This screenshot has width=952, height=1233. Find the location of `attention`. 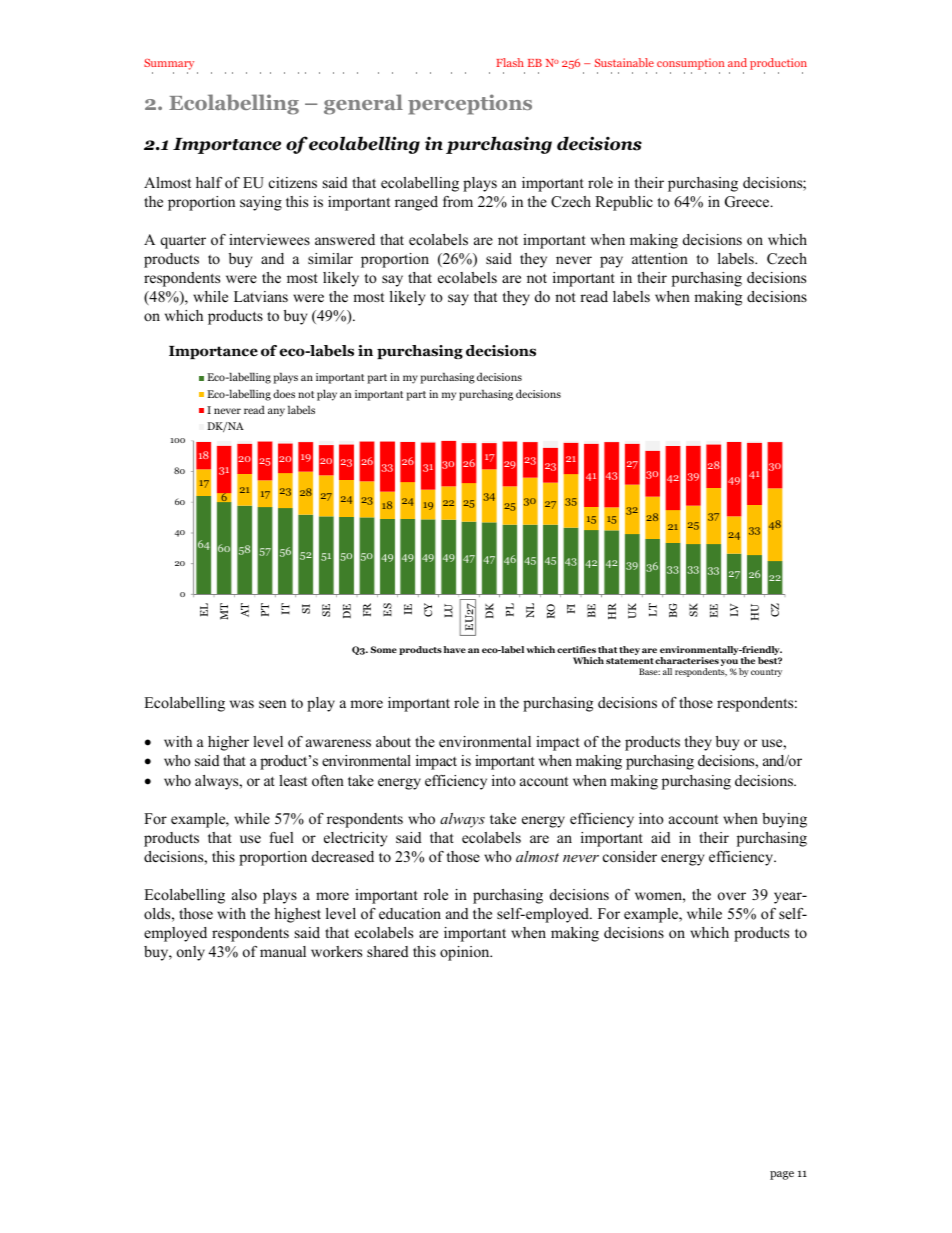

attention is located at coordinates (660, 258).
